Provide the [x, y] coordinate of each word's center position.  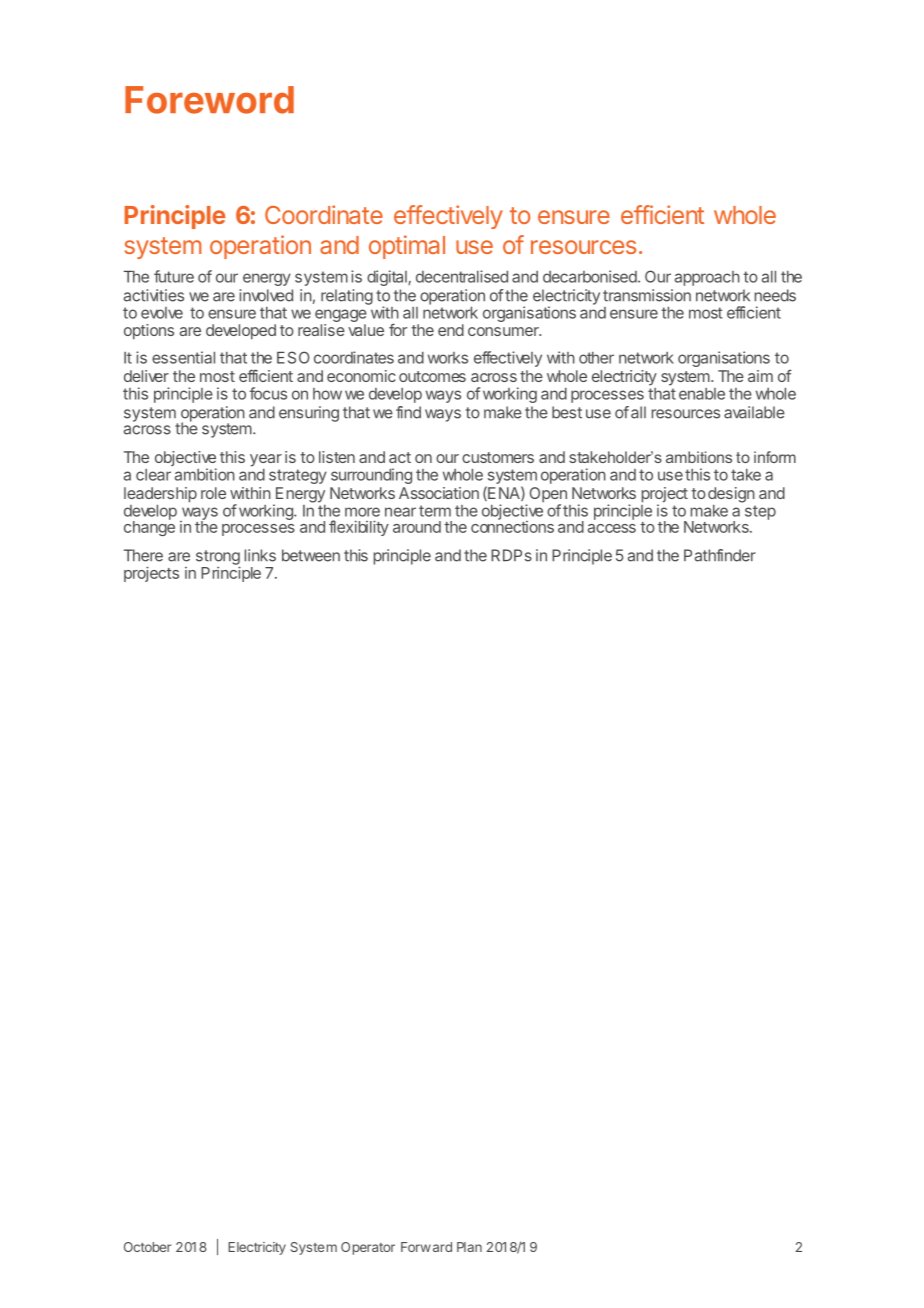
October [147, 1247]
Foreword [209, 100]
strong [218, 558]
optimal [407, 247]
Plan [469, 1247]
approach [707, 278]
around [417, 527]
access [612, 528]
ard [442, 1247]
